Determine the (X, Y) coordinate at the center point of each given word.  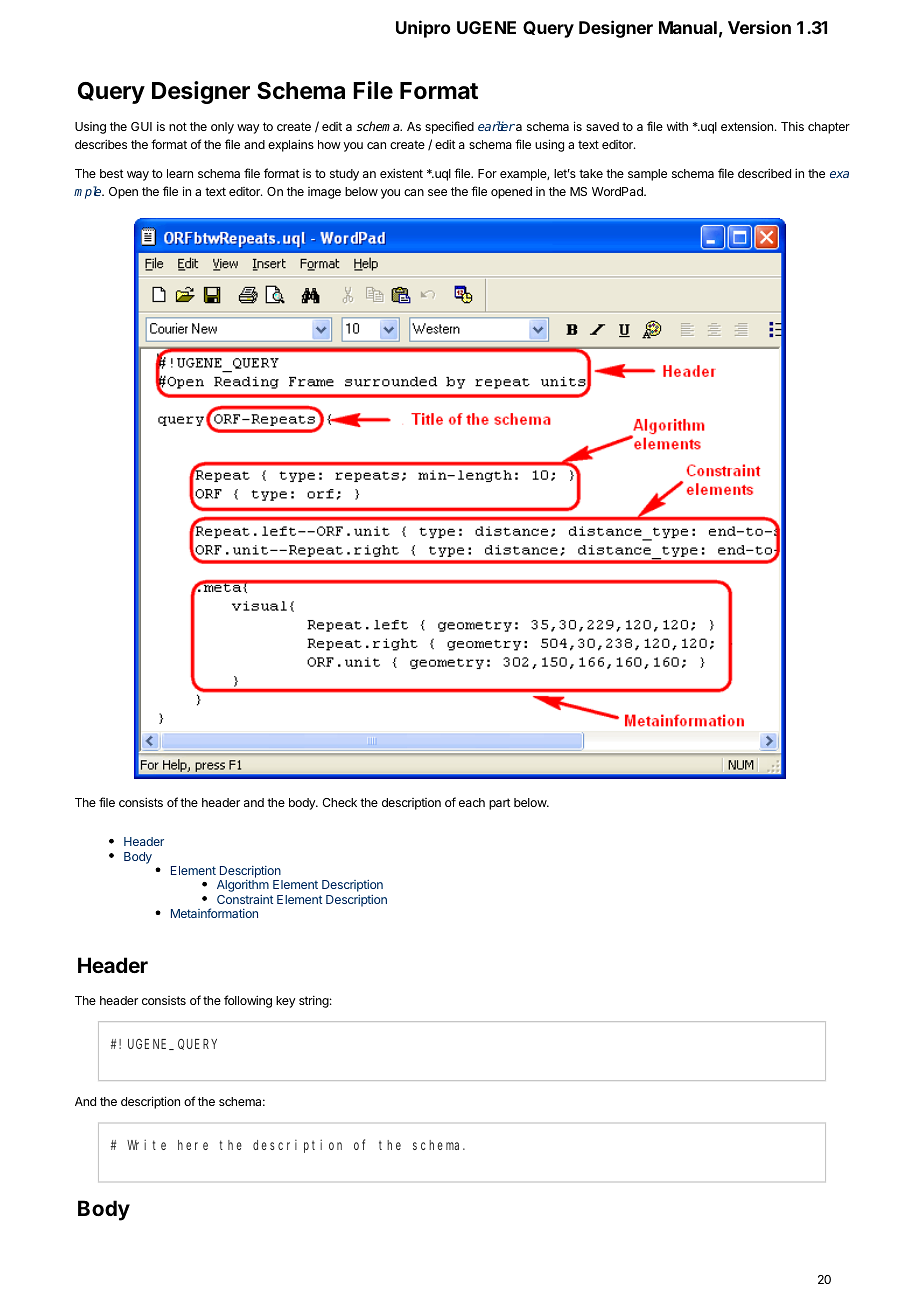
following (248, 1001)
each (472, 802)
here (193, 1145)
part (499, 804)
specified (449, 127)
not (178, 126)
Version (759, 27)
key (285, 1002)
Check (339, 802)
